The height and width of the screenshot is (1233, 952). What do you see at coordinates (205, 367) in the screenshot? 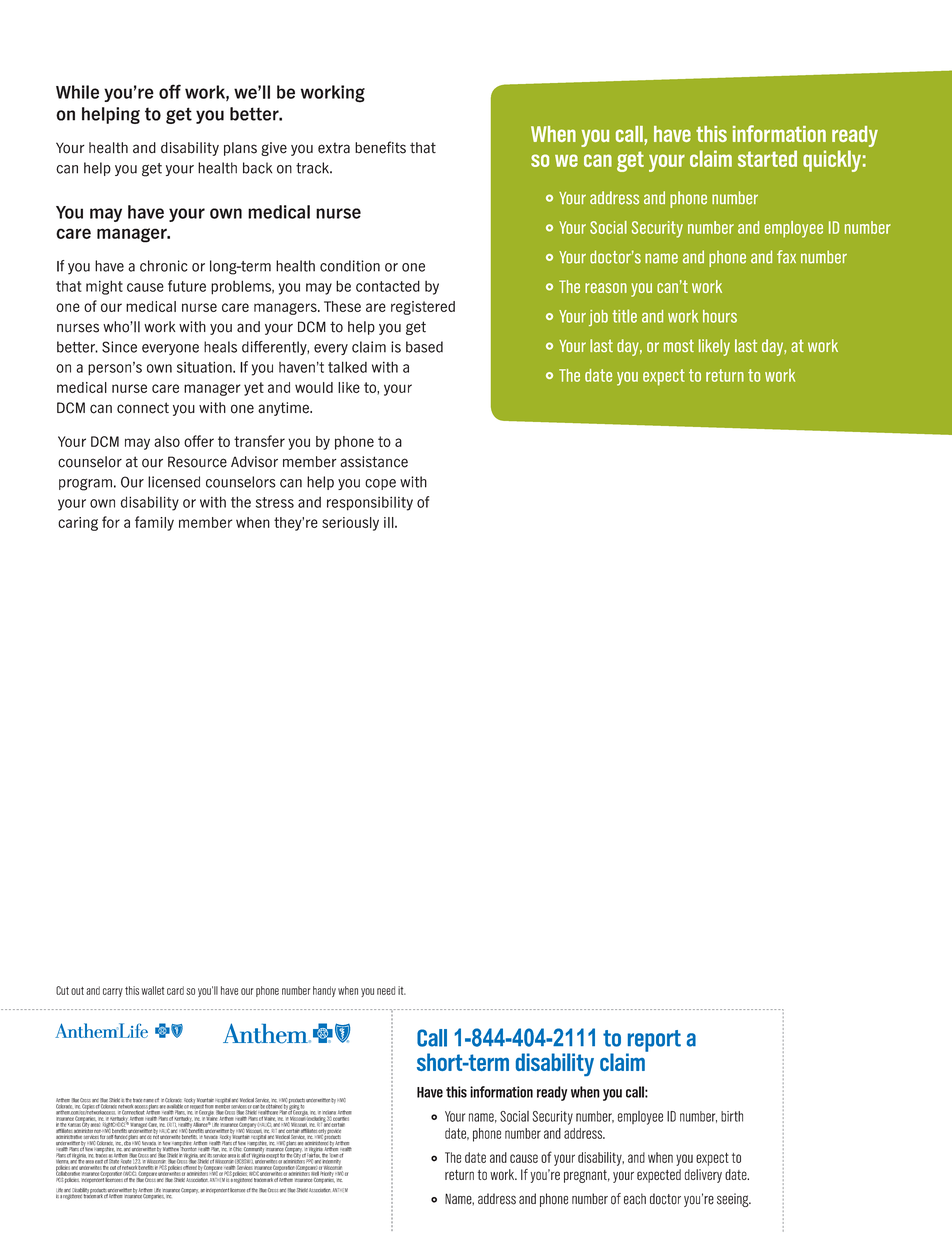
I see `situation` at bounding box center [205, 367].
